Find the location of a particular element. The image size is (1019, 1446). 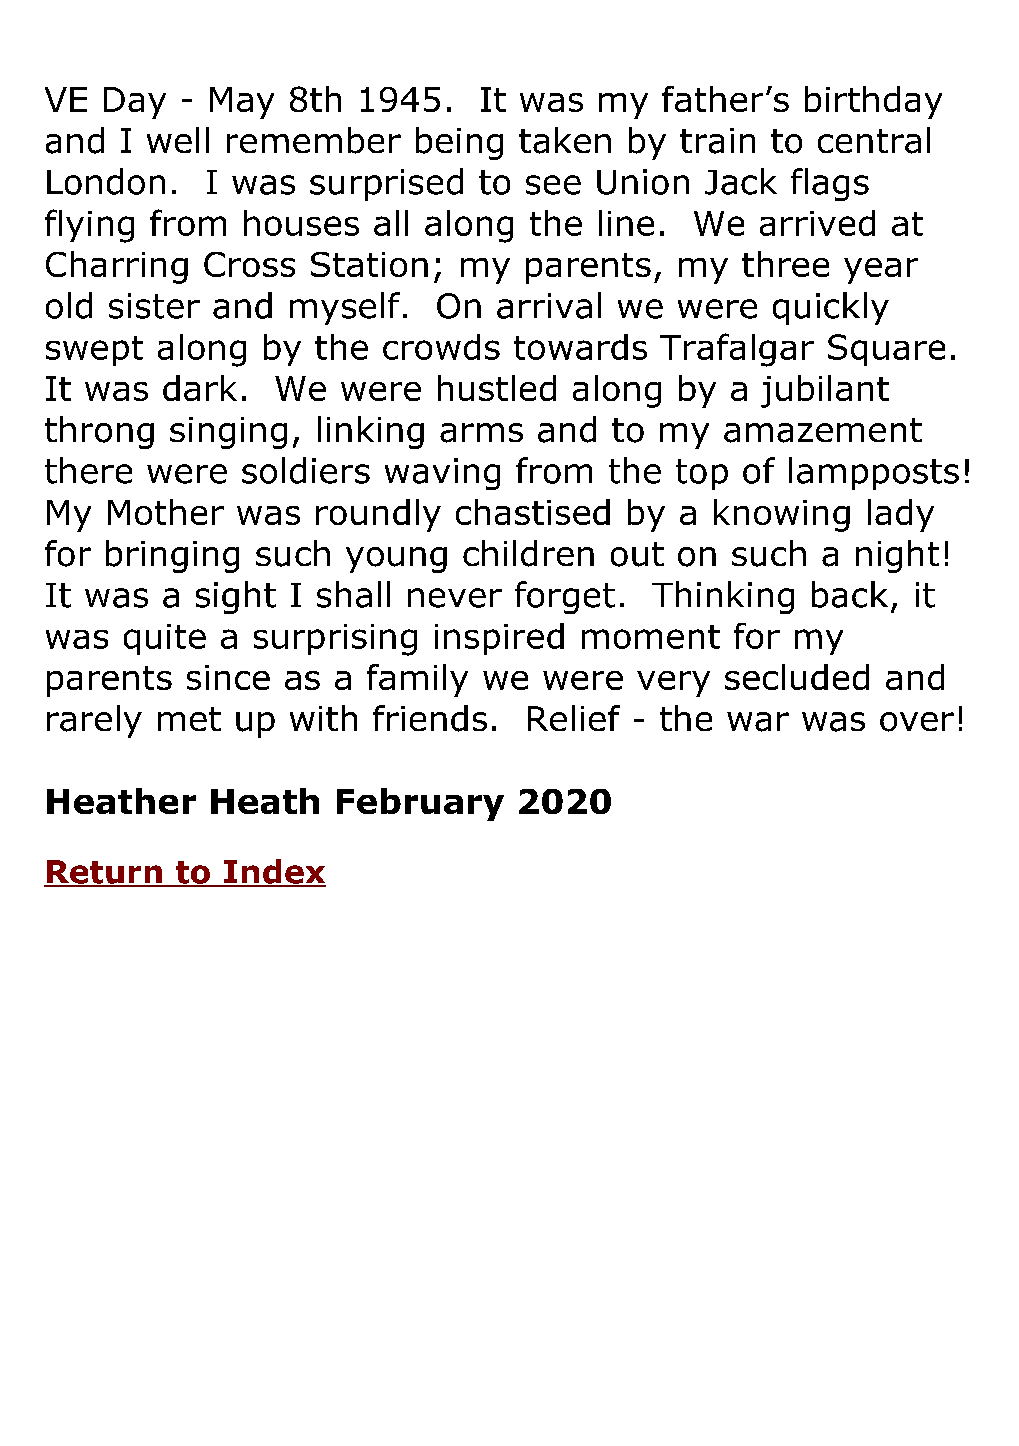

central is located at coordinates (874, 140).
